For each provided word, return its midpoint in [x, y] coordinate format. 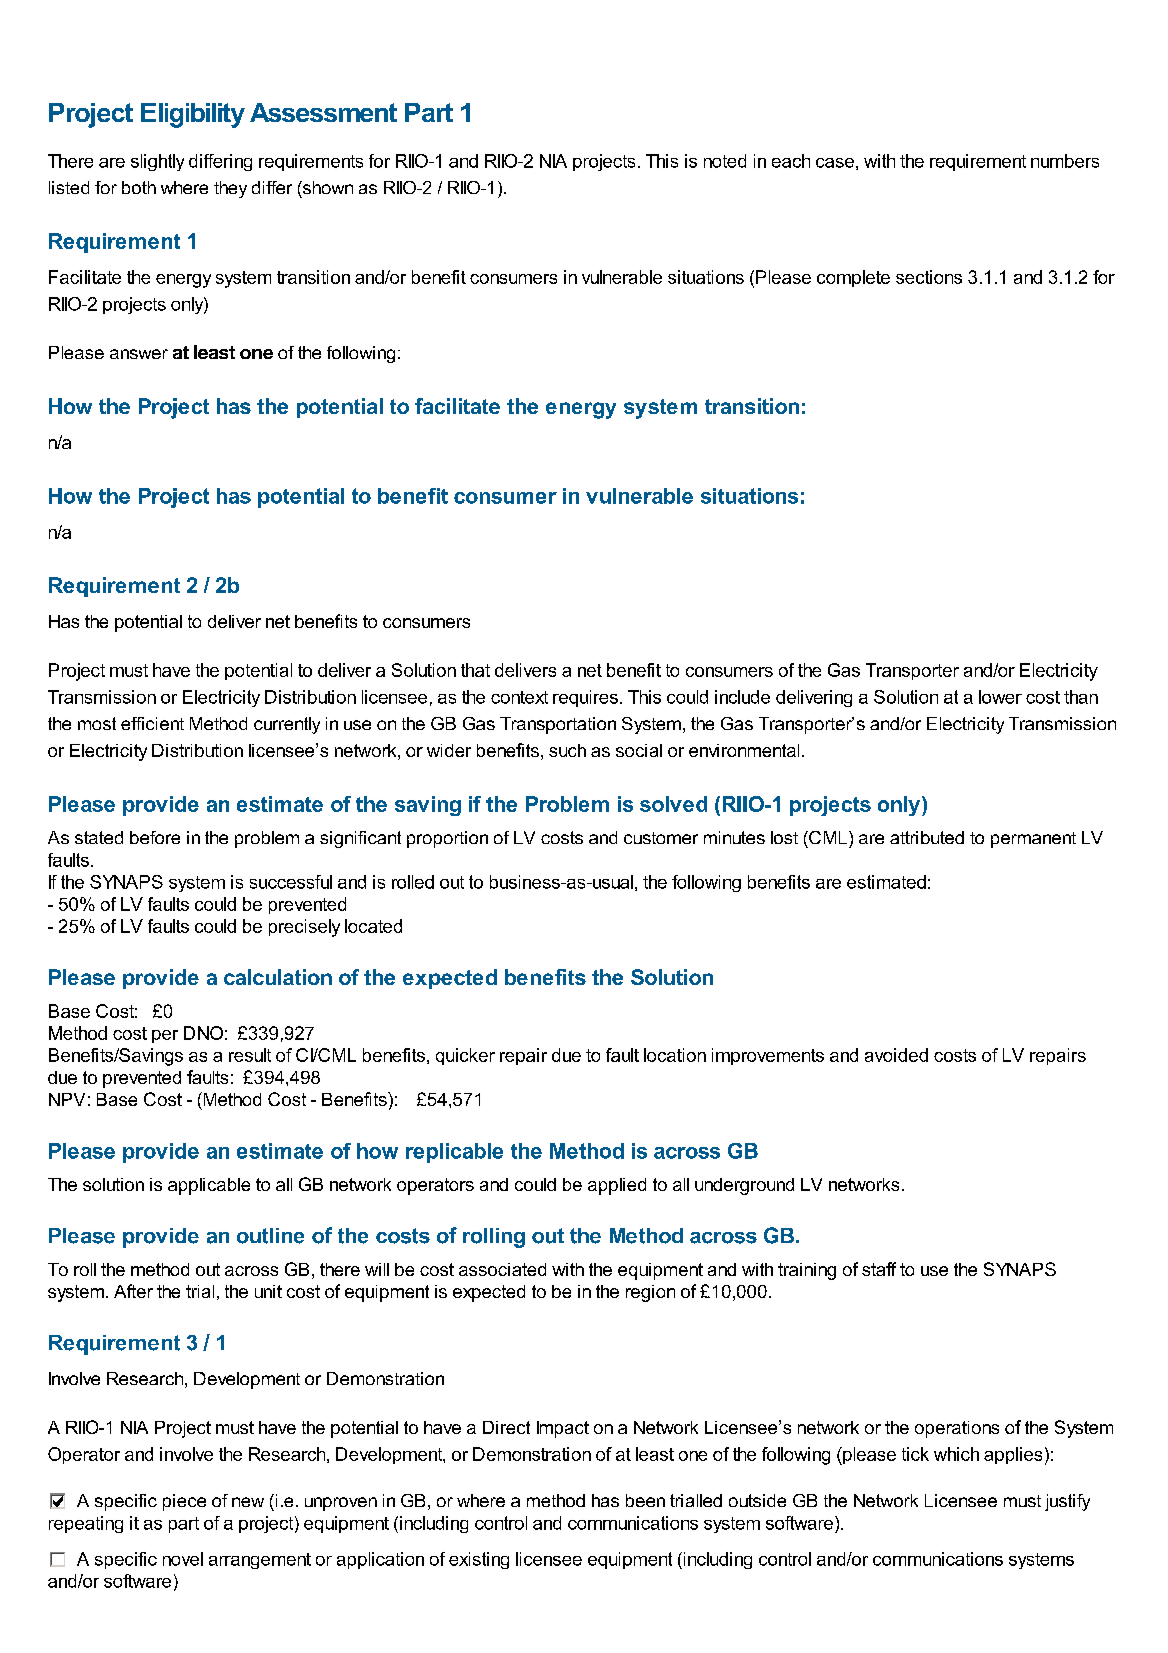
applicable [209, 1186]
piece [184, 1502]
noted [725, 161]
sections [929, 277]
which [956, 1454]
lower [1000, 697]
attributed [927, 837]
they [230, 189]
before [155, 837]
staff [879, 1269]
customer [661, 838]
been [645, 1500]
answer [139, 354]
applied [617, 1186]
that [475, 670]
